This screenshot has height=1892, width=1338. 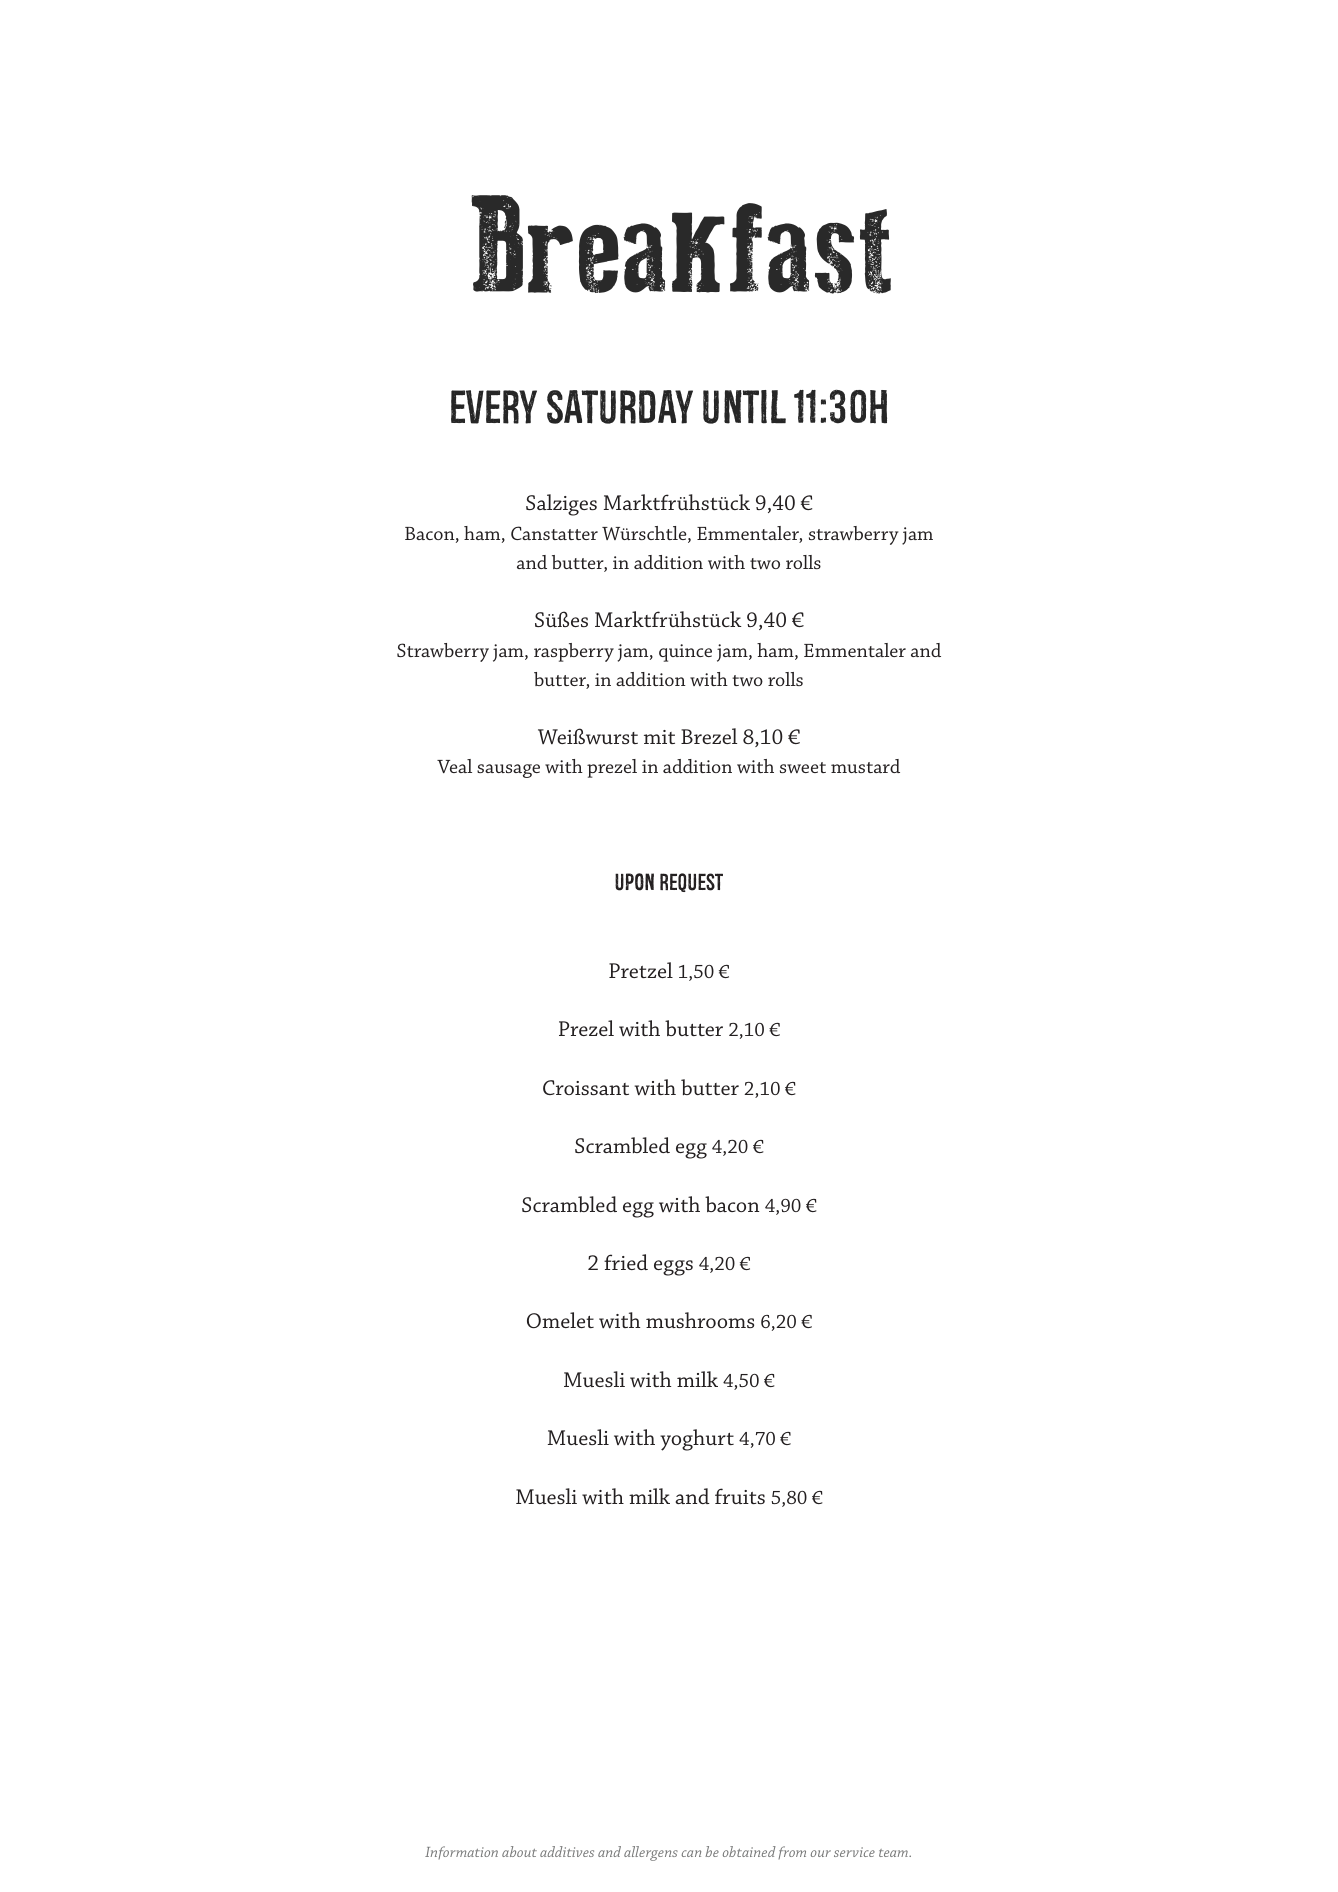 What do you see at coordinates (651, 1853) in the screenshot?
I see `allergens` at bounding box center [651, 1853].
